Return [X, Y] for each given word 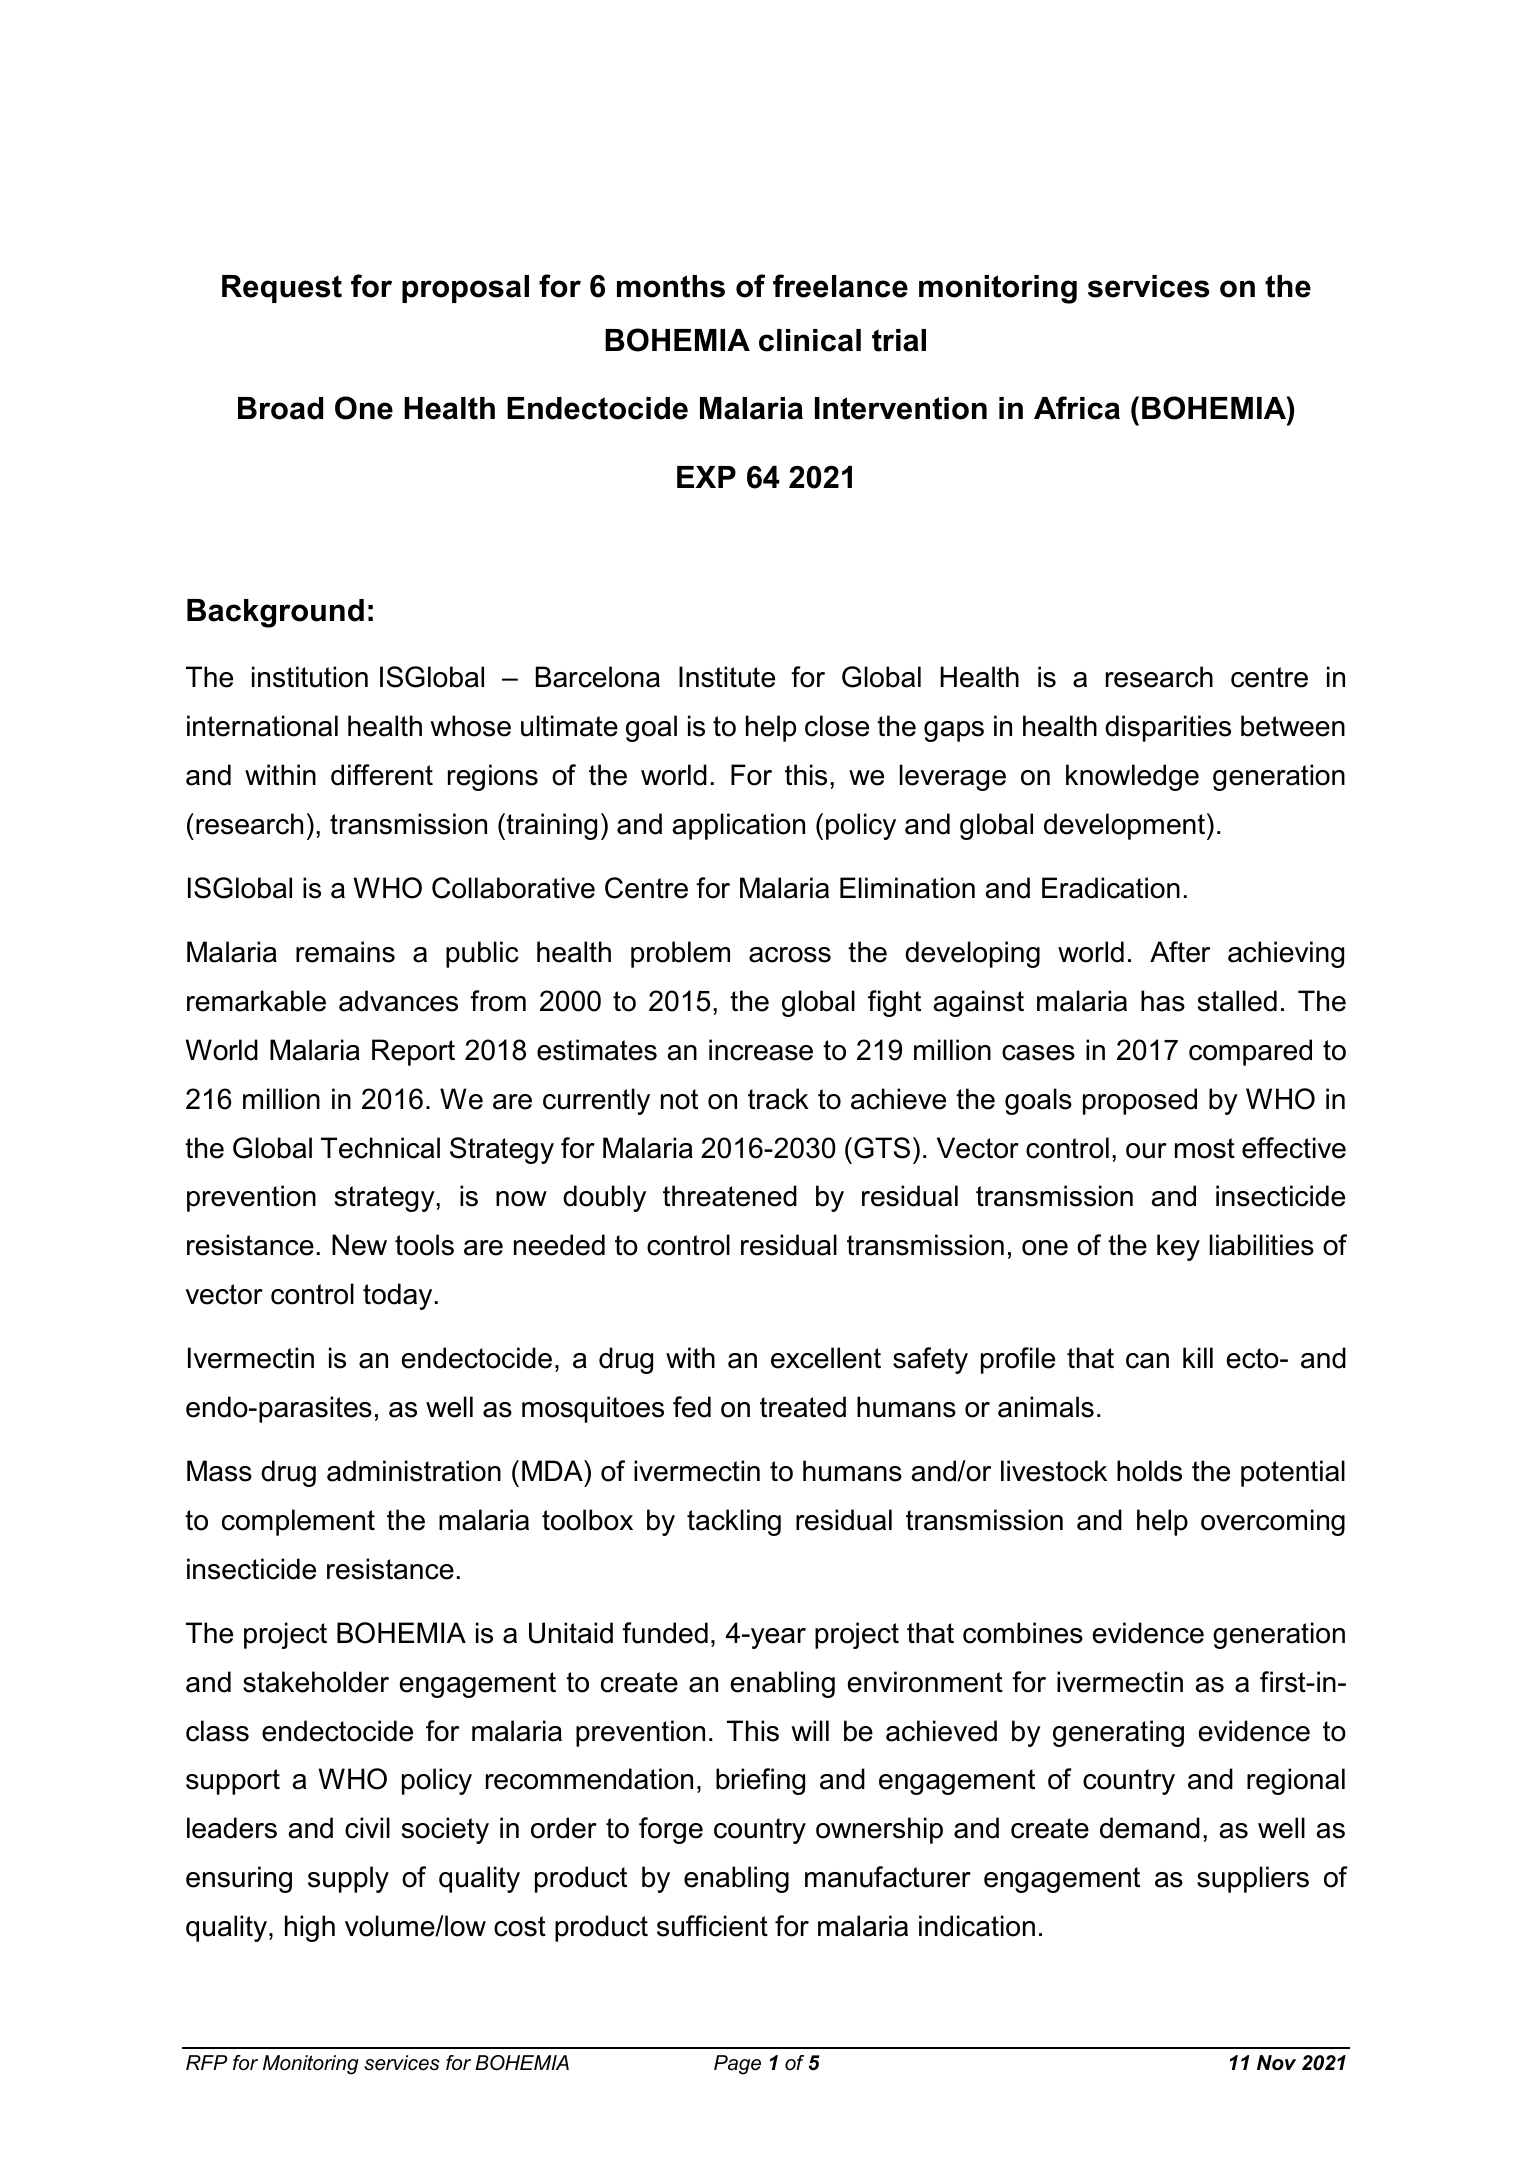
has [1163, 1001]
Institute [727, 677]
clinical [810, 340]
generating [1118, 1733]
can [1147, 1361]
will [810, 1730]
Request [282, 289]
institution [310, 677]
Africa [1077, 408]
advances [398, 1001]
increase [761, 1050]
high [310, 1928]
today [397, 1296]
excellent [826, 1358]
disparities [1168, 728]
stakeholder [316, 1682]
